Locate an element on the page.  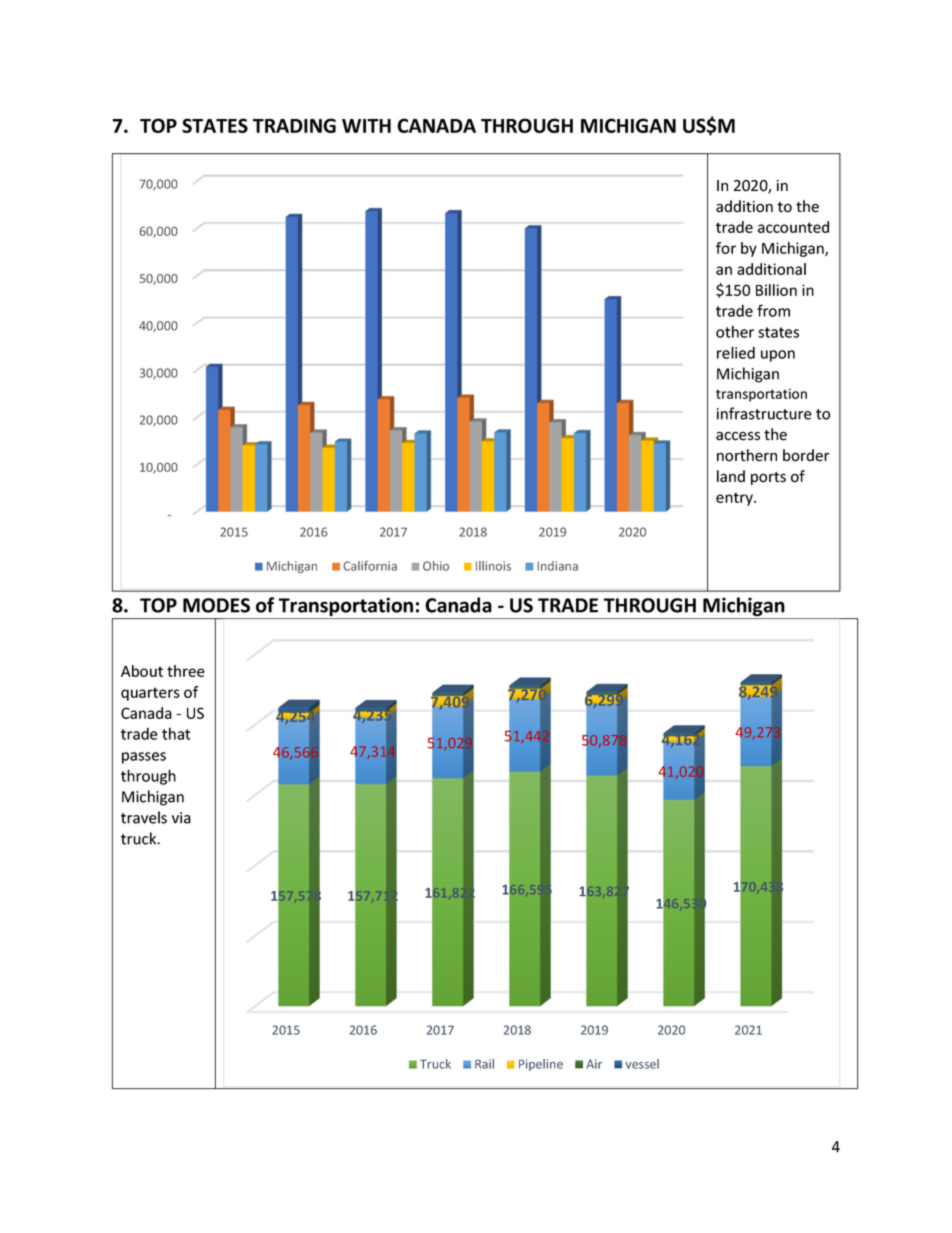
Ohio is located at coordinates (436, 566).
